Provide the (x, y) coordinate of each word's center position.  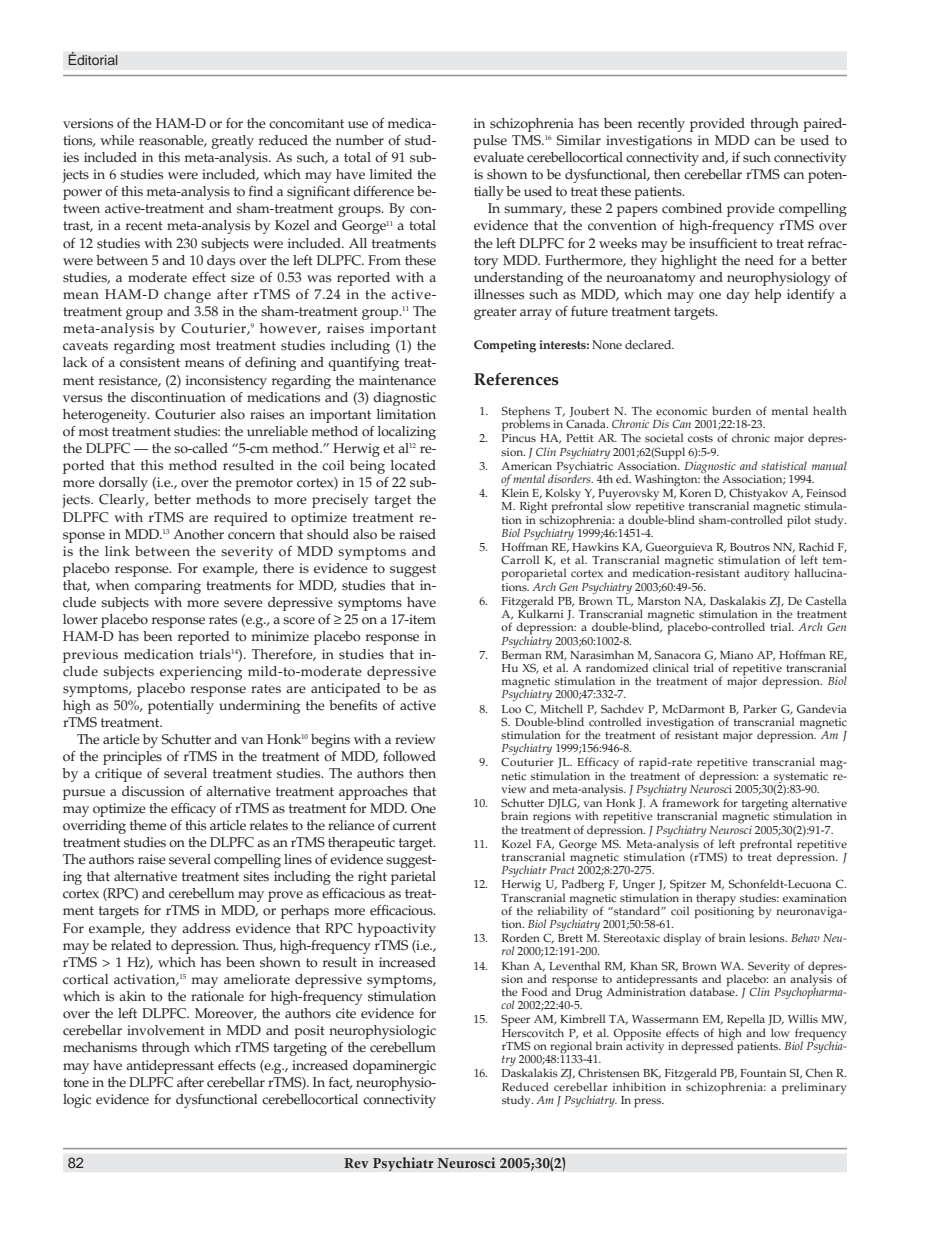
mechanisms (100, 1047)
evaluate (499, 157)
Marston (659, 601)
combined (692, 208)
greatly (232, 142)
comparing (168, 587)
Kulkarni (540, 612)
